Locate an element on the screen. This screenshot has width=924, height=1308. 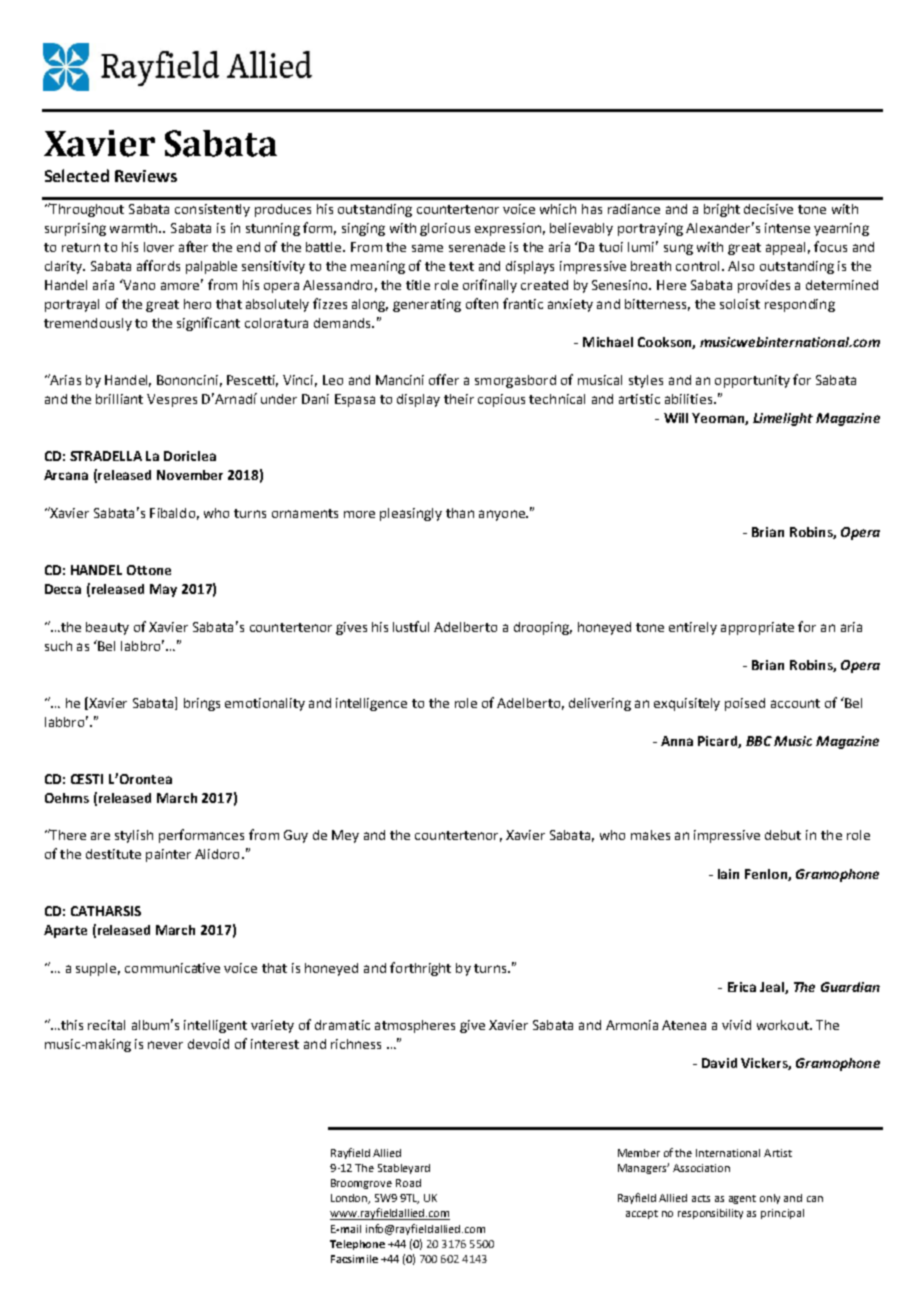
glorious is located at coordinates (445, 229).
